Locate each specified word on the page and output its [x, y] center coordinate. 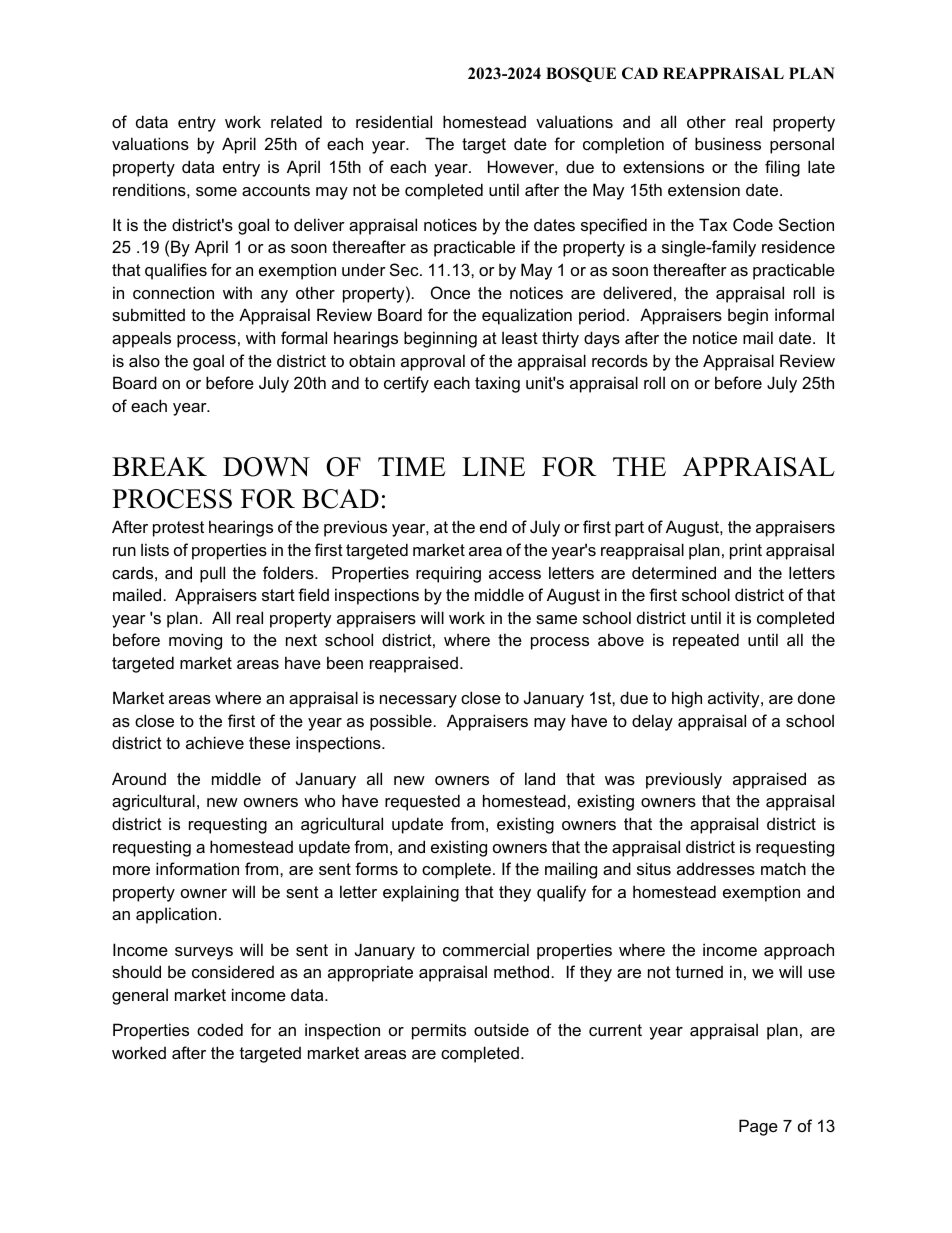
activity [735, 699]
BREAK [159, 466]
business [728, 143]
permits [439, 1031]
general [140, 996]
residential [394, 121]
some [216, 191]
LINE [493, 466]
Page [758, 1127]
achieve [215, 742]
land [540, 778]
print [746, 551]
